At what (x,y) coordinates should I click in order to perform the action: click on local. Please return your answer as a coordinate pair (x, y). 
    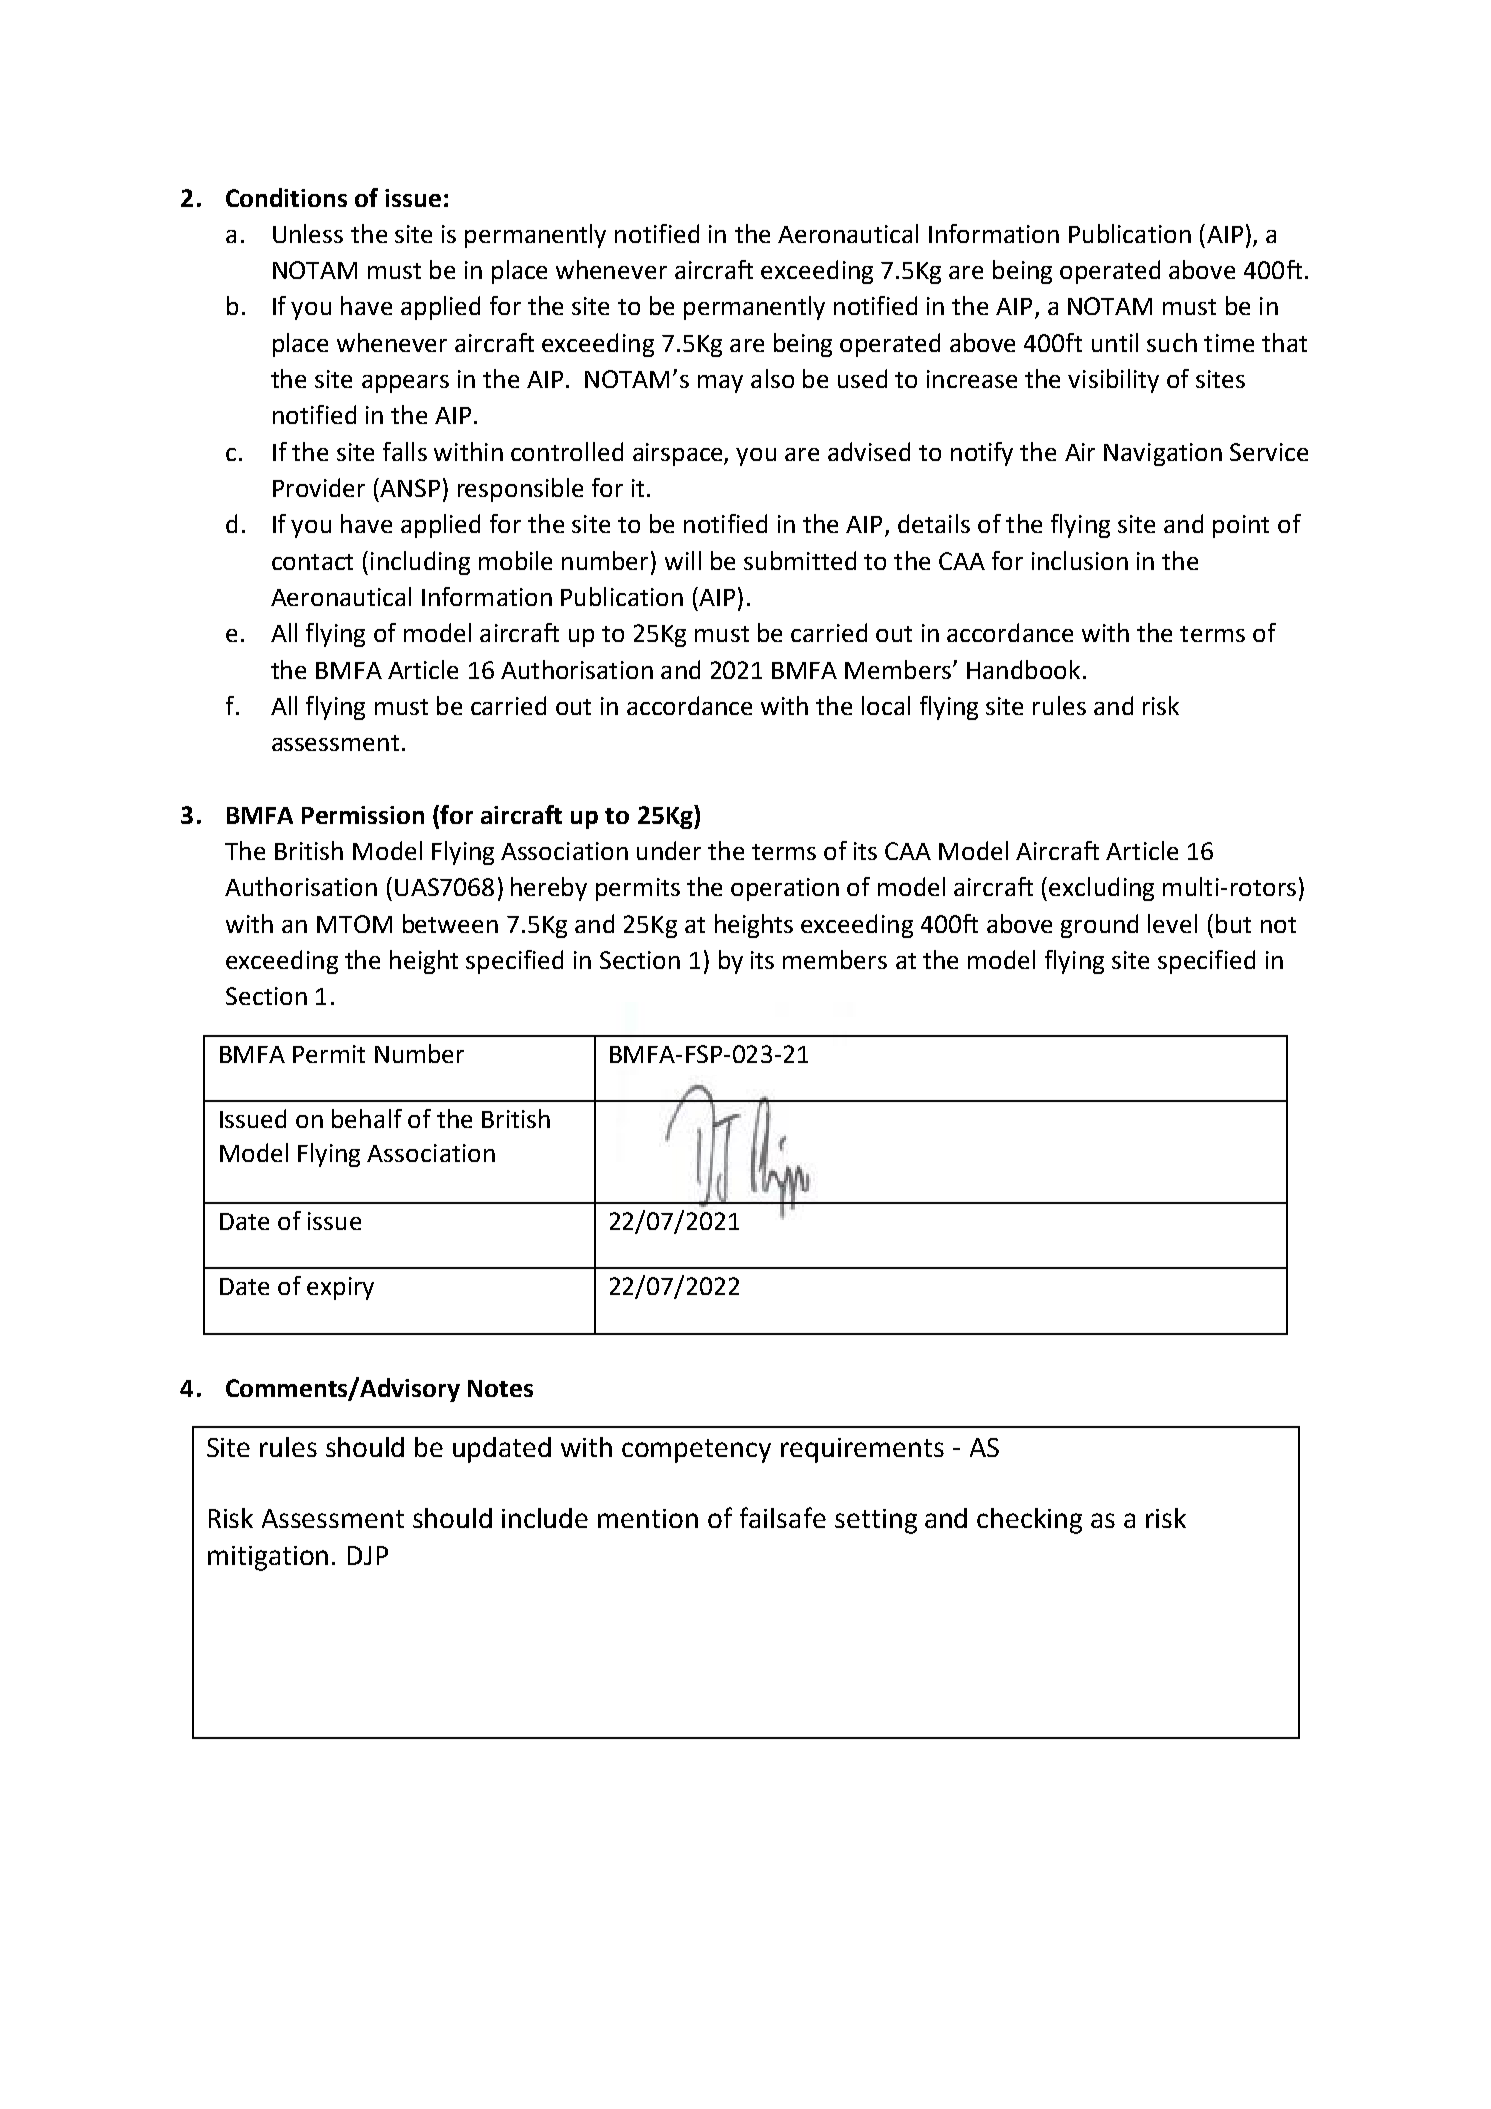
    Looking at the image, I should click on (886, 705).
